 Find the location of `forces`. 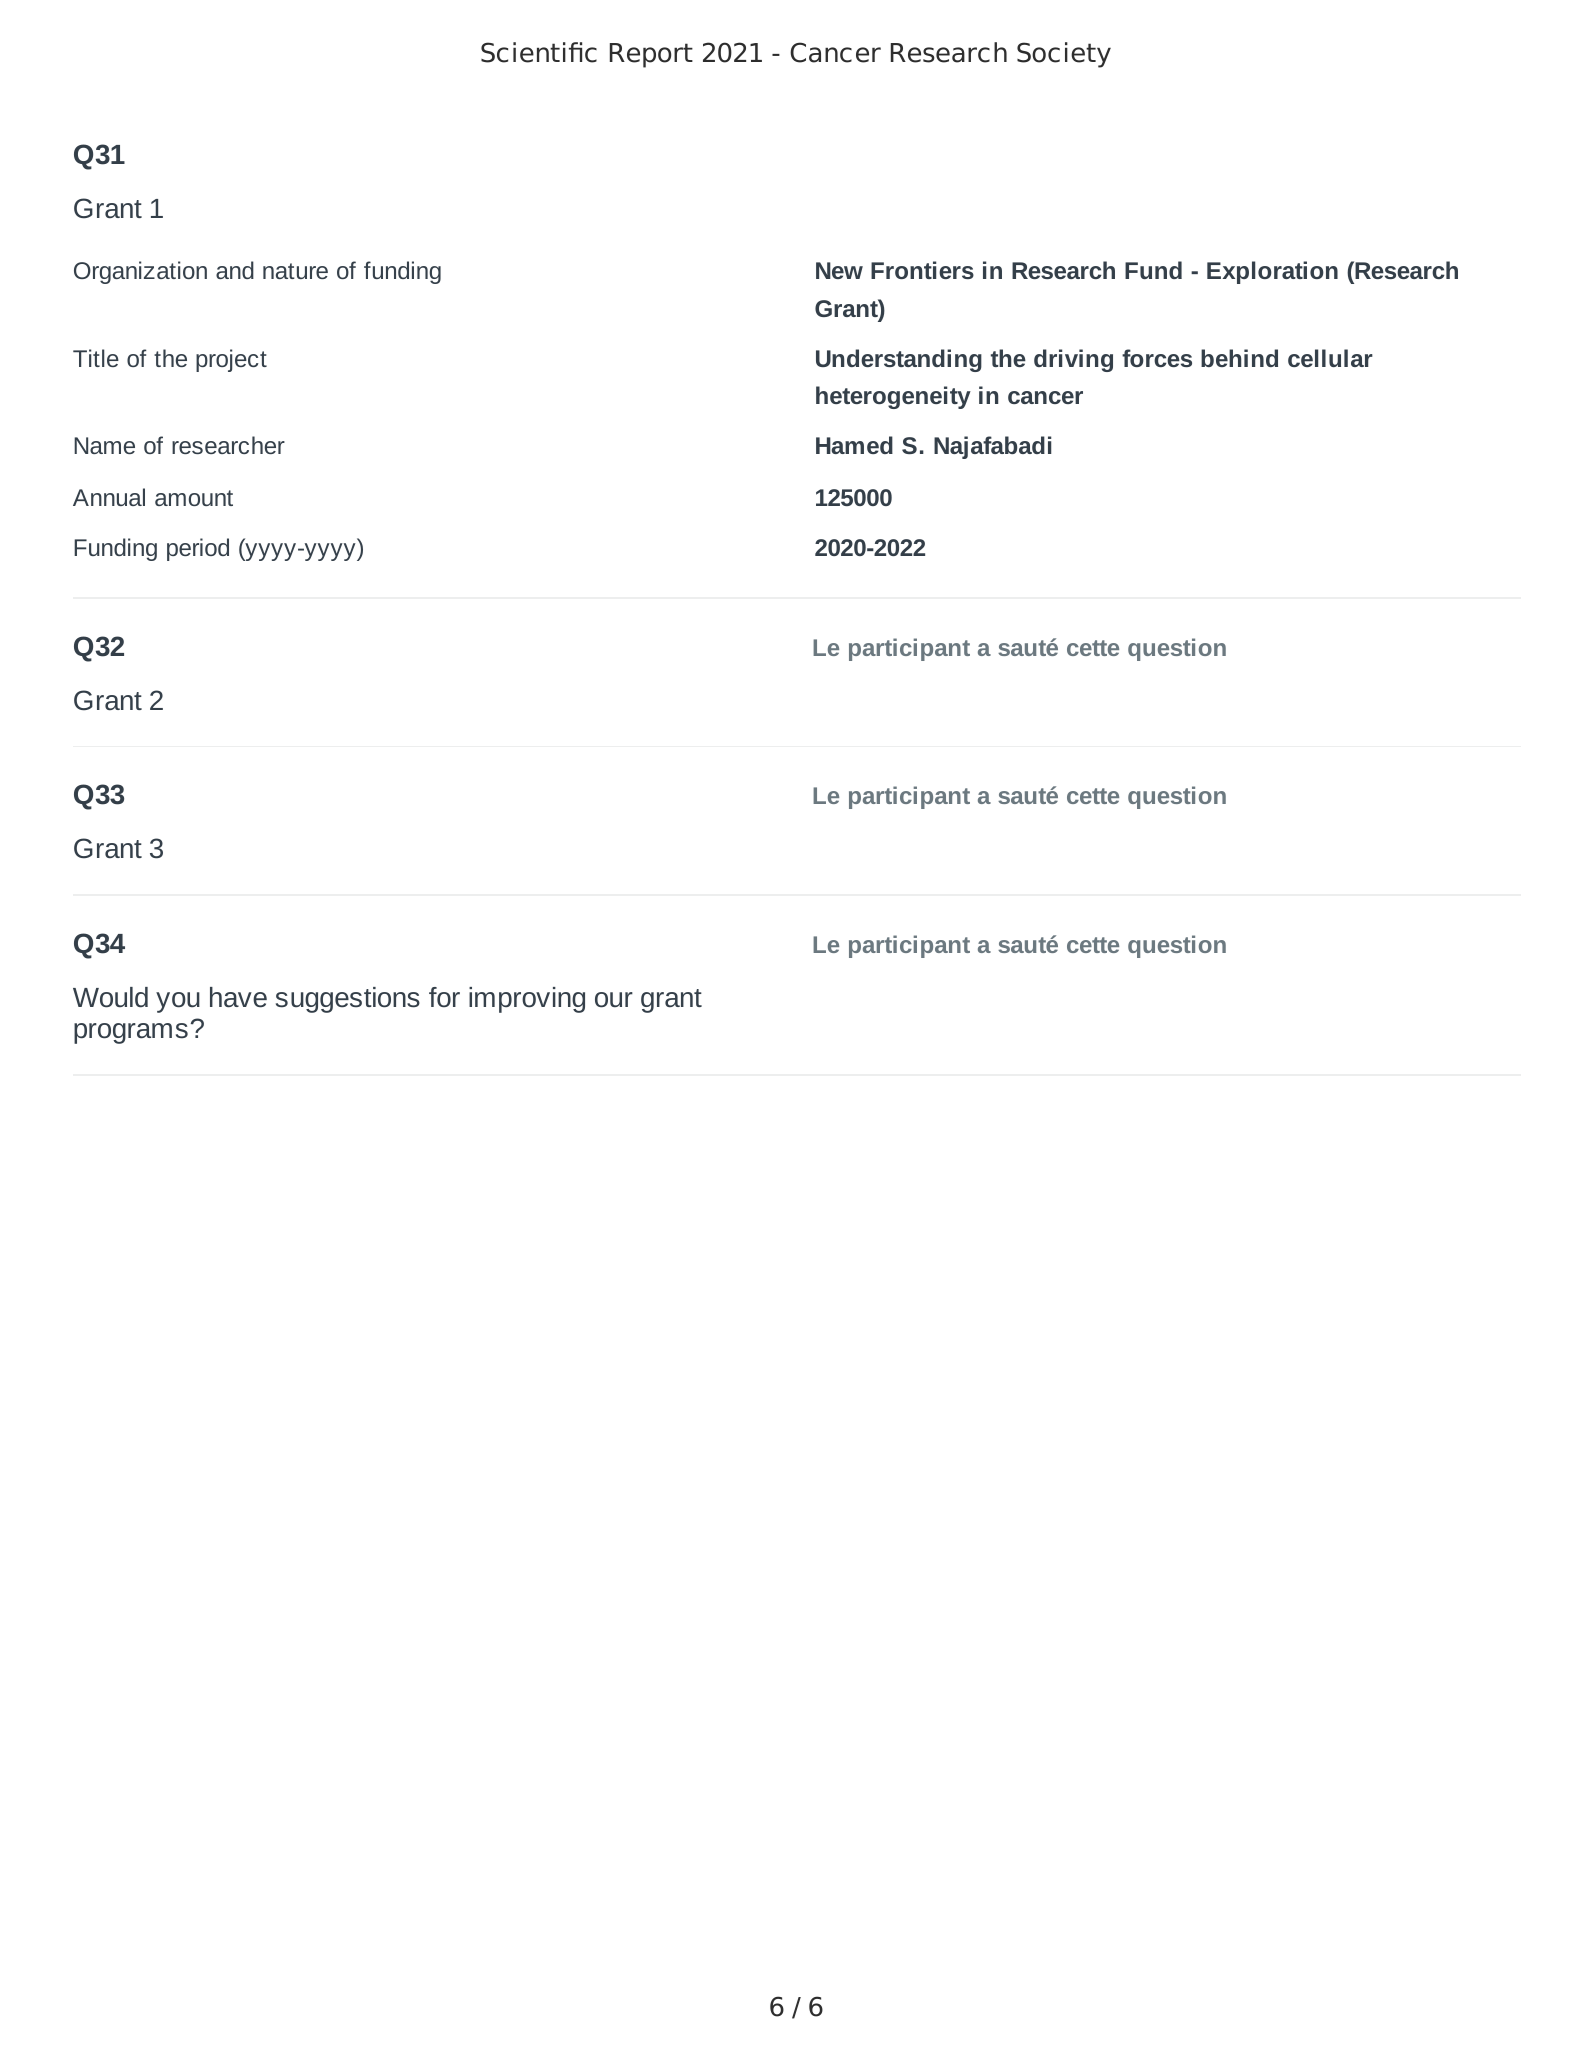

forces is located at coordinates (1157, 358).
